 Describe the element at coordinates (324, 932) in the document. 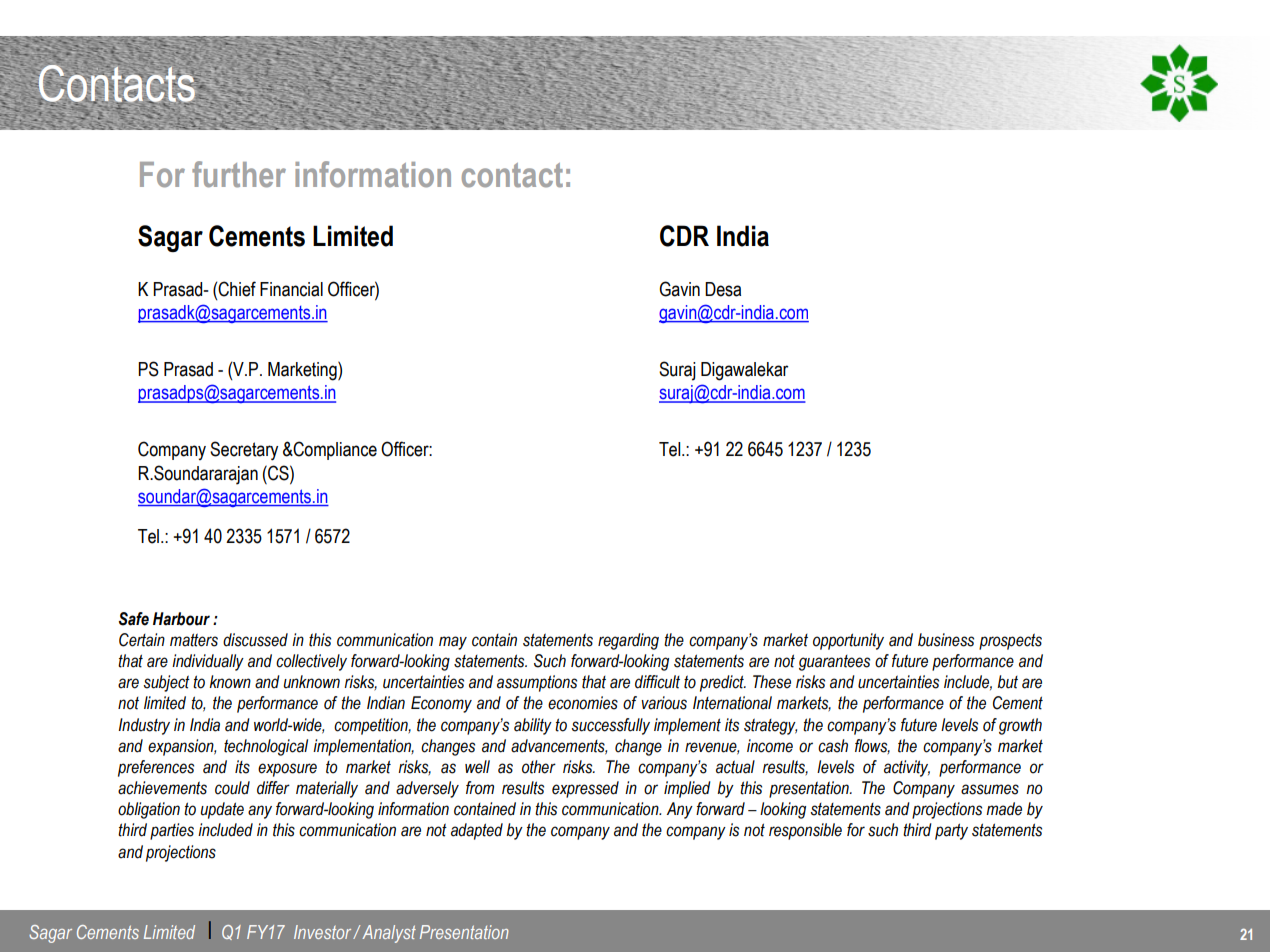

I see `Investor` at that location.
